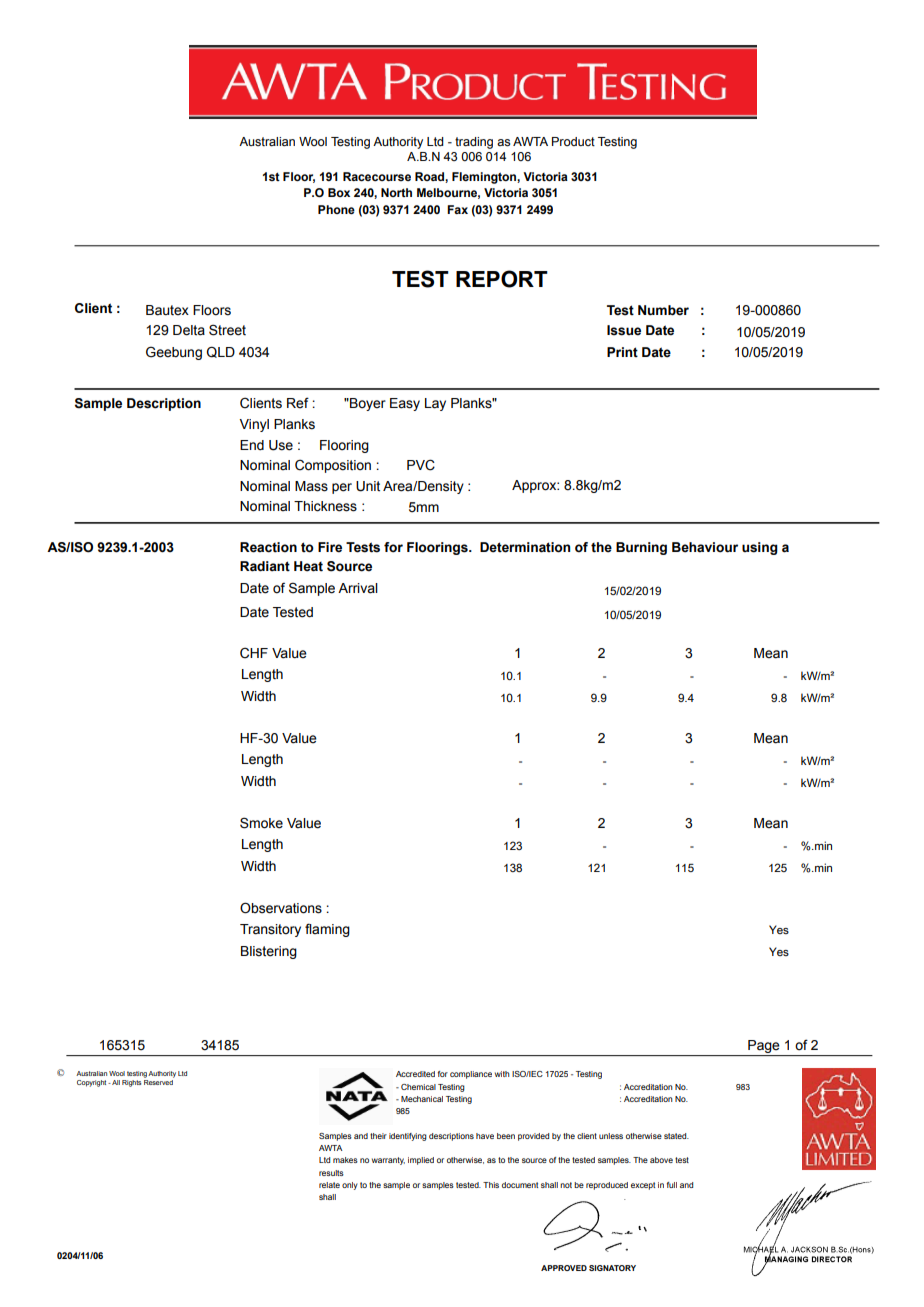 This screenshot has height=1307, width=924. What do you see at coordinates (573, 142) in the screenshot?
I see `Product` at bounding box center [573, 142].
